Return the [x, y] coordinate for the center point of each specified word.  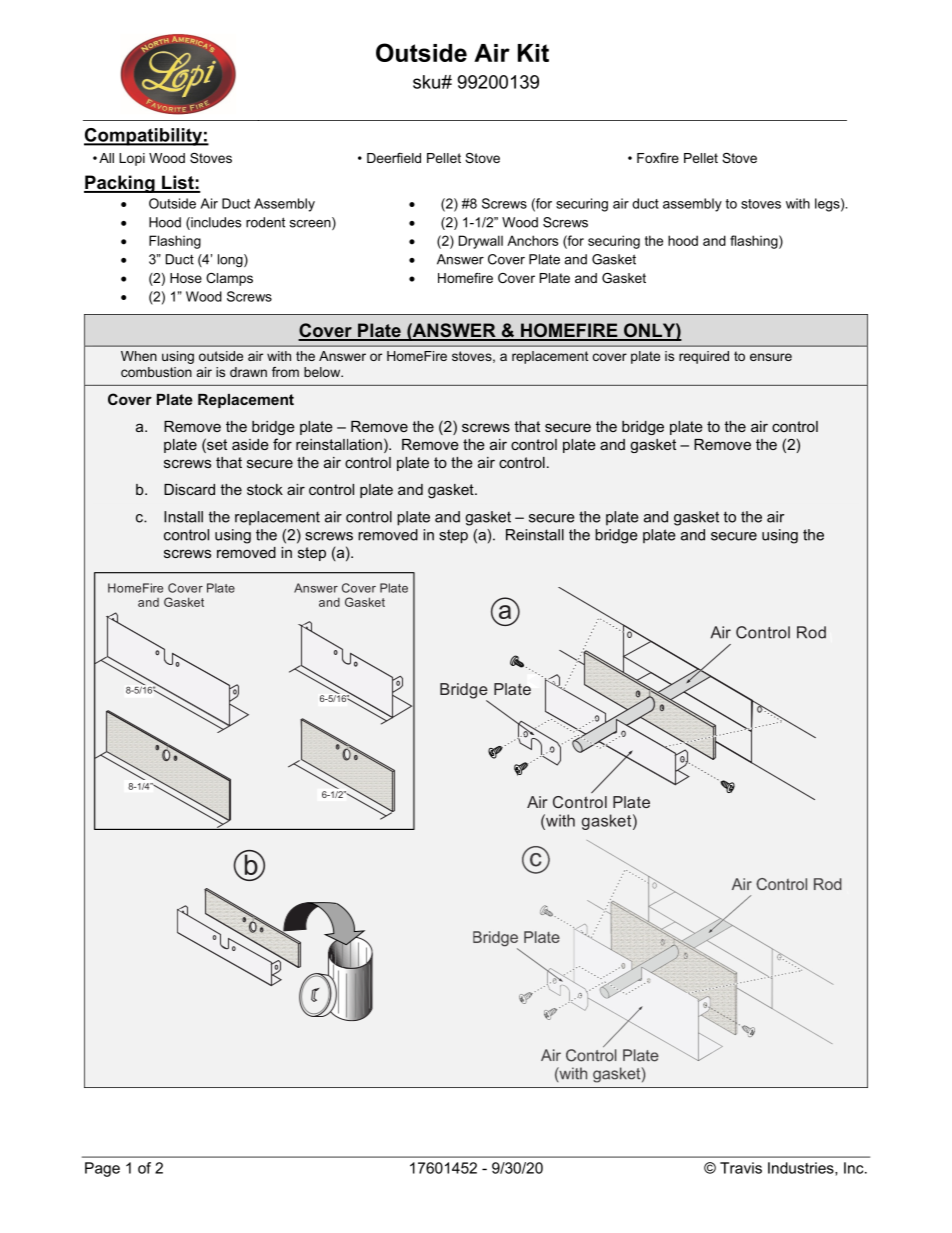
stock [265, 489]
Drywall [481, 242]
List [178, 183]
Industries [802, 1169]
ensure [771, 357]
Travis [741, 1168]
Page [102, 1169]
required [704, 357]
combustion [156, 372]
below [323, 372]
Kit [533, 53]
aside [250, 444]
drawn [248, 372]
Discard [189, 489]
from [285, 372]
